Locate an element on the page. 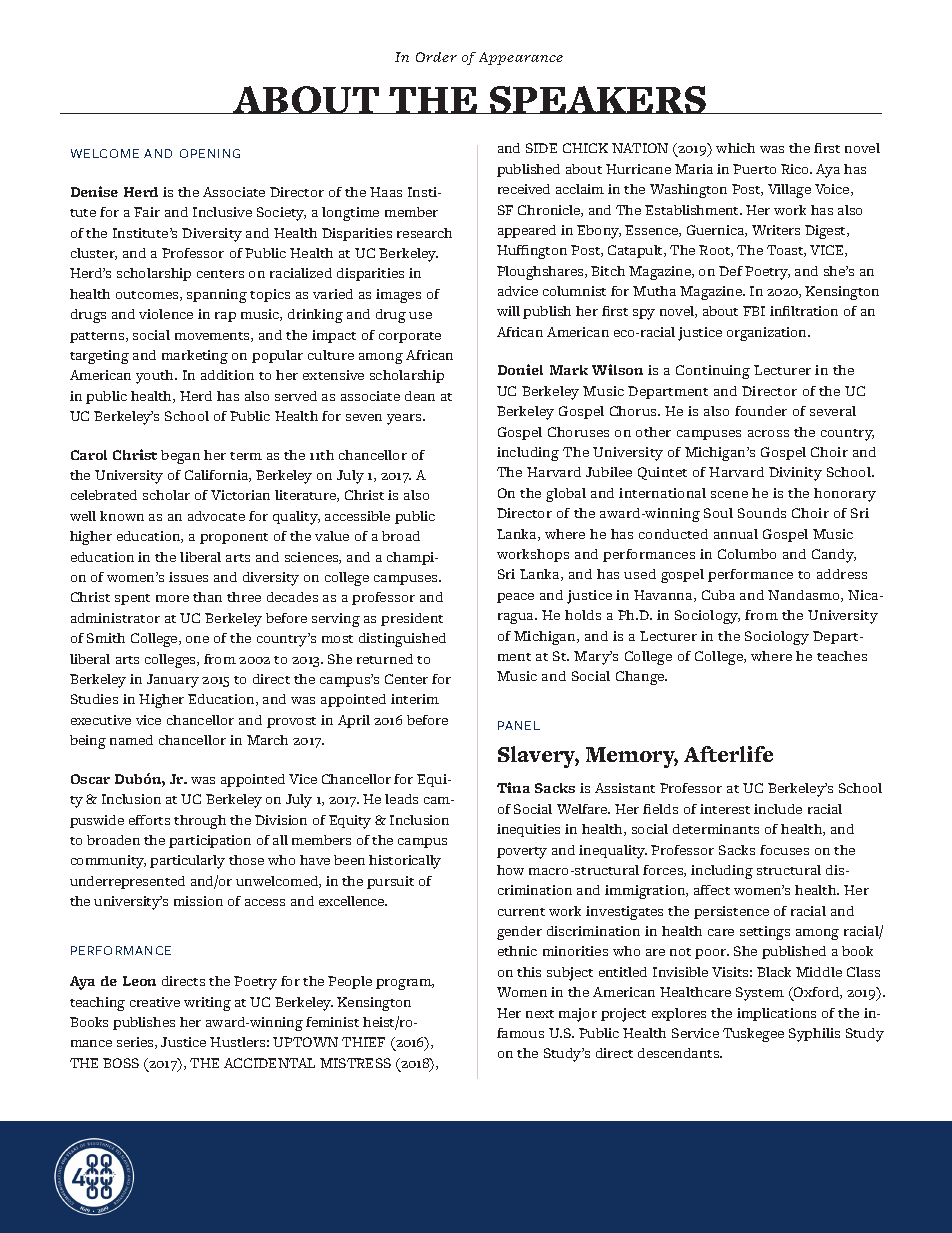 Image resolution: width=952 pixels, height=1233 pixels. which is located at coordinates (735, 148).
